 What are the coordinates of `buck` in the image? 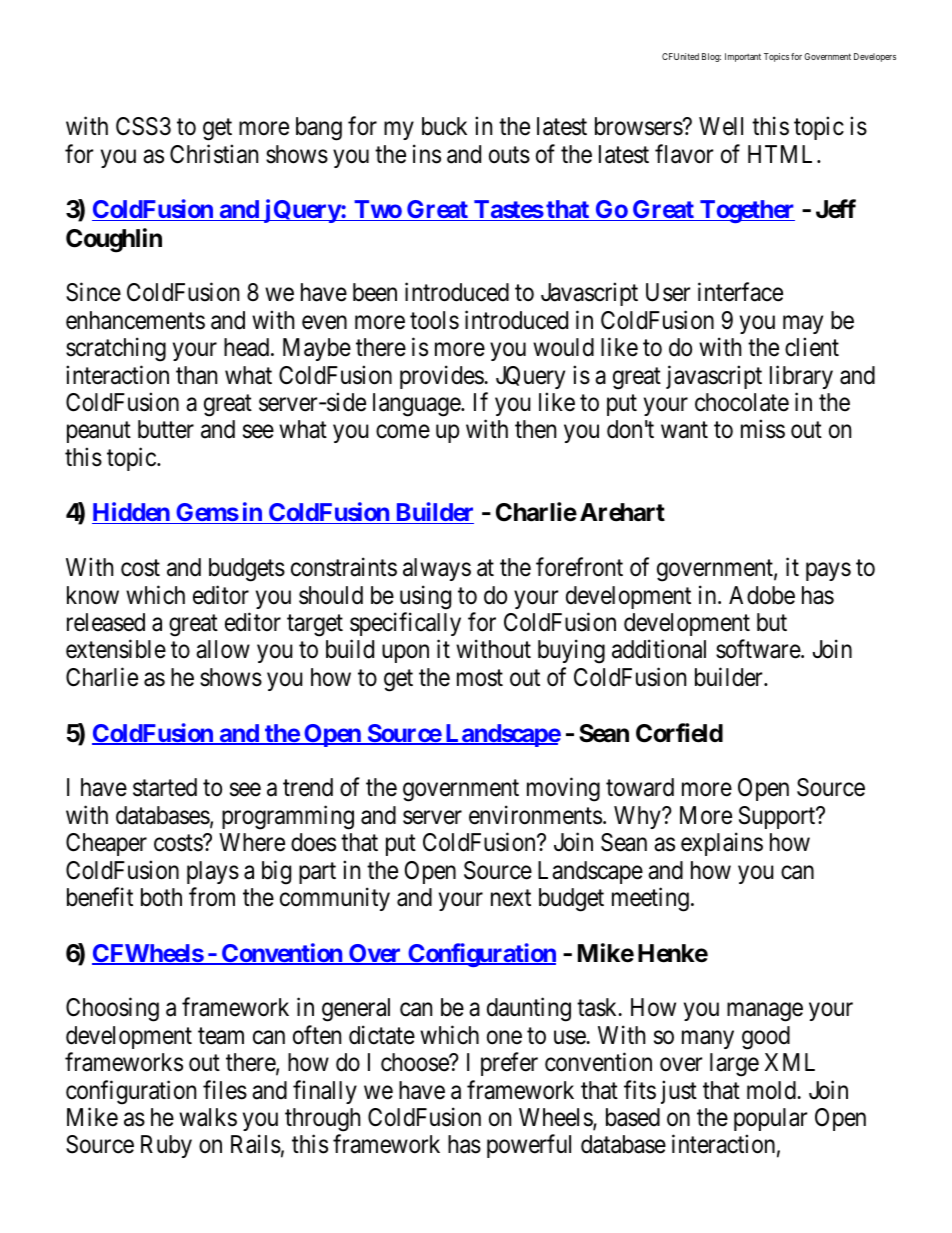 It's located at (444, 126).
